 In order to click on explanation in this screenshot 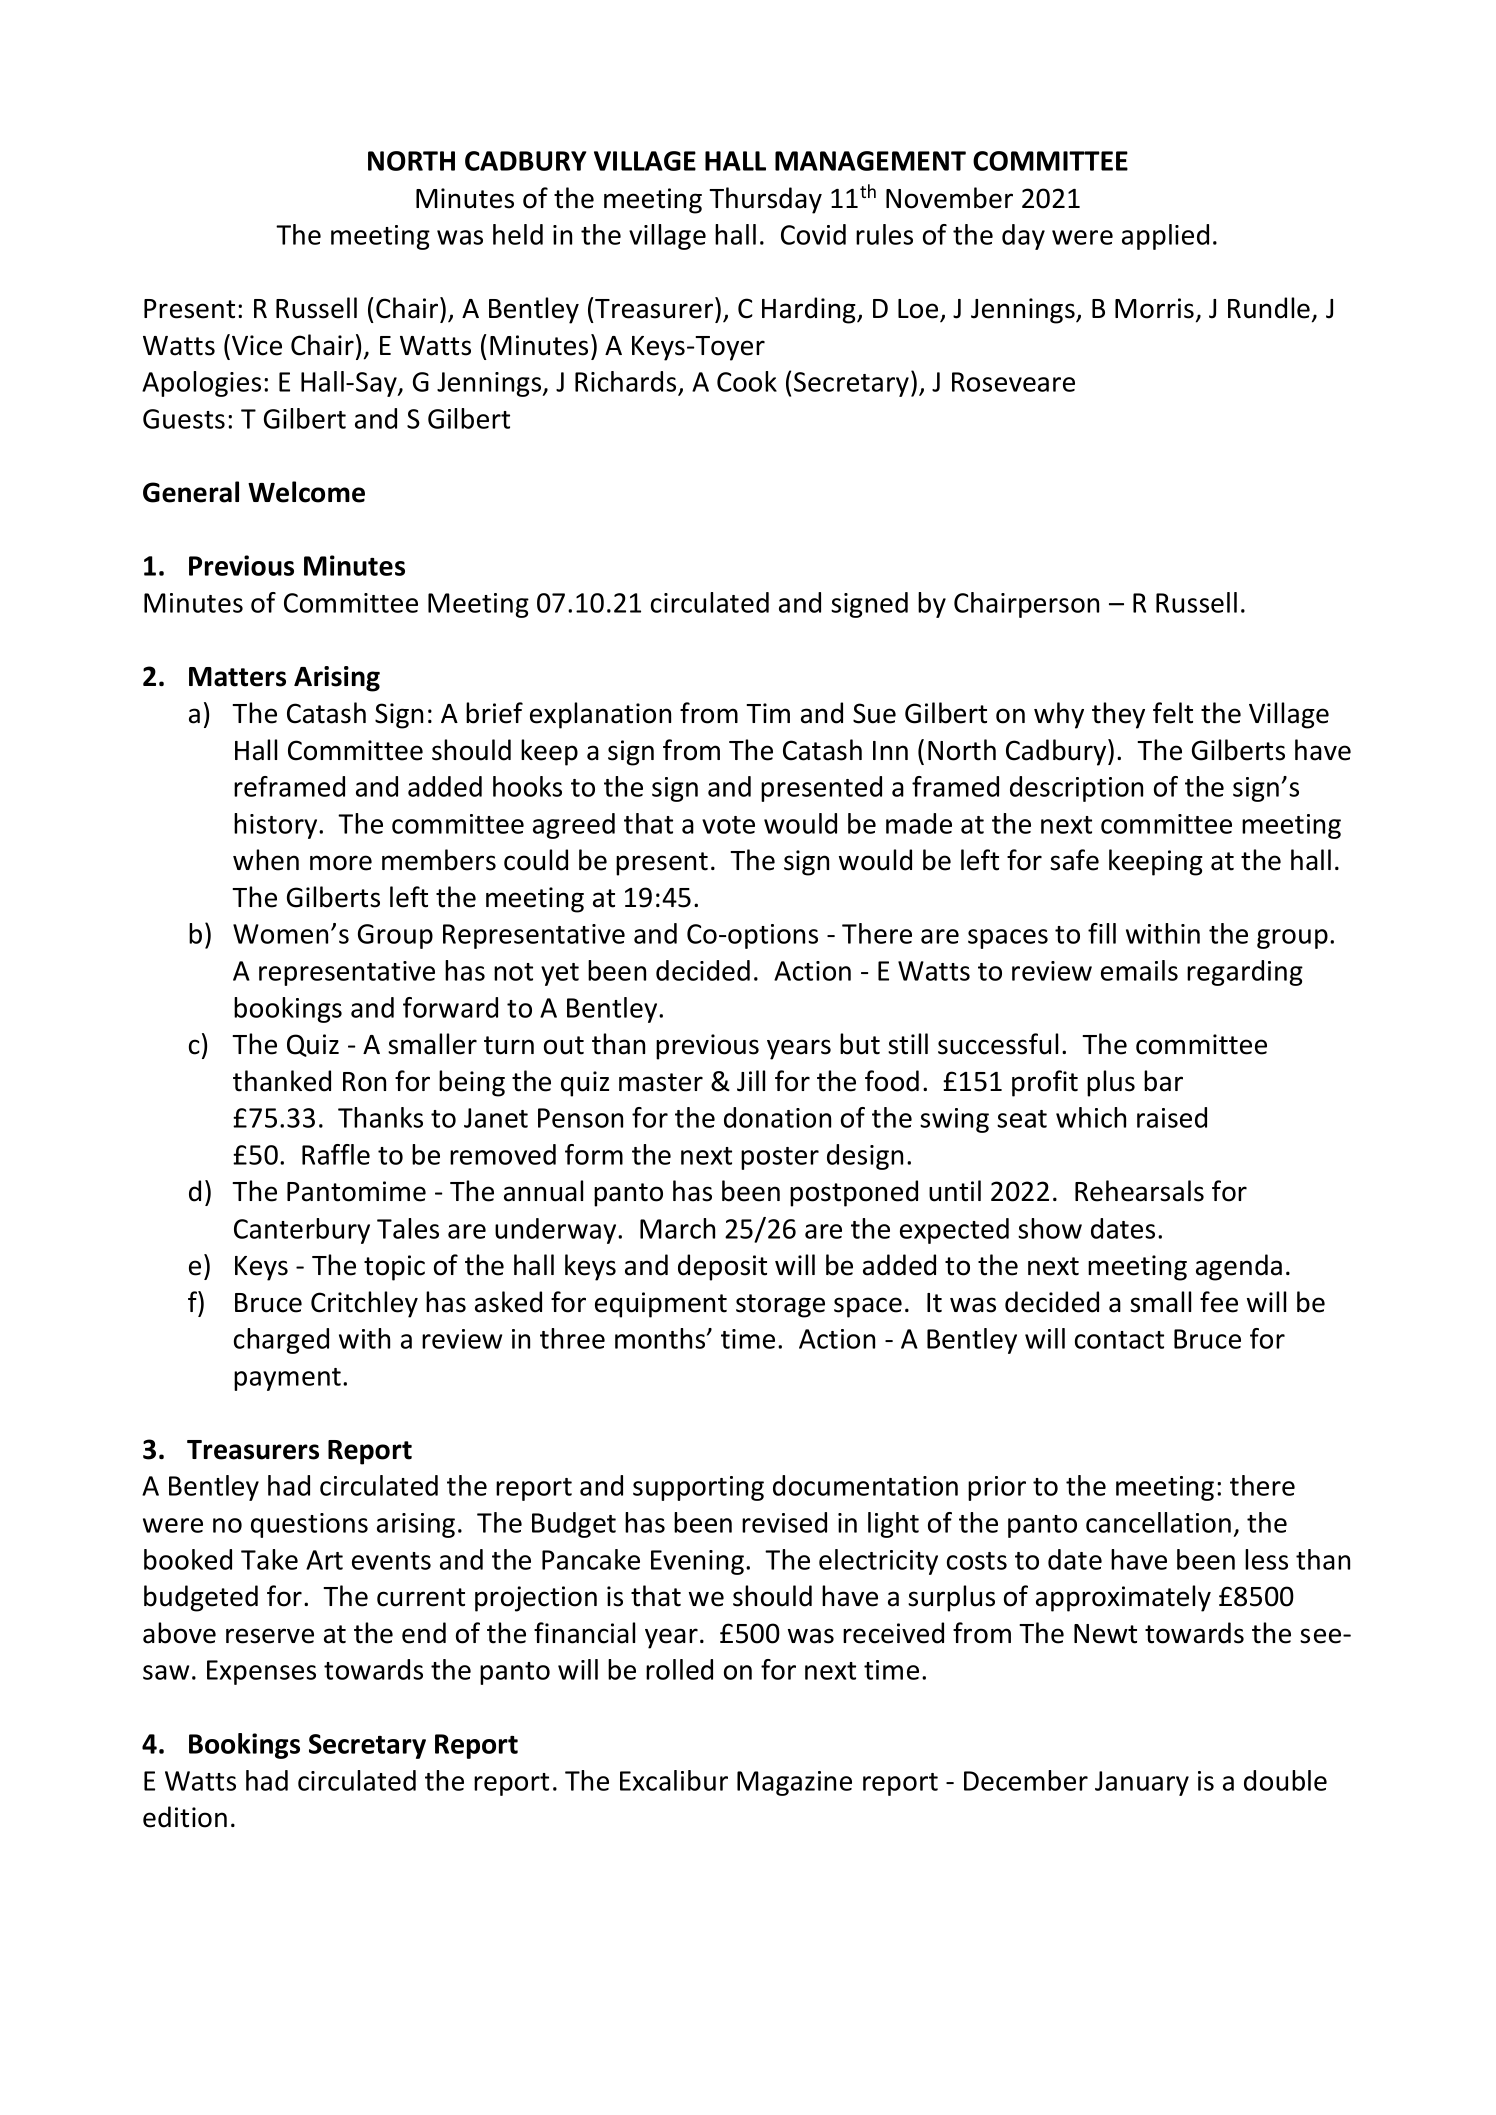, I will do `click(600, 715)`.
